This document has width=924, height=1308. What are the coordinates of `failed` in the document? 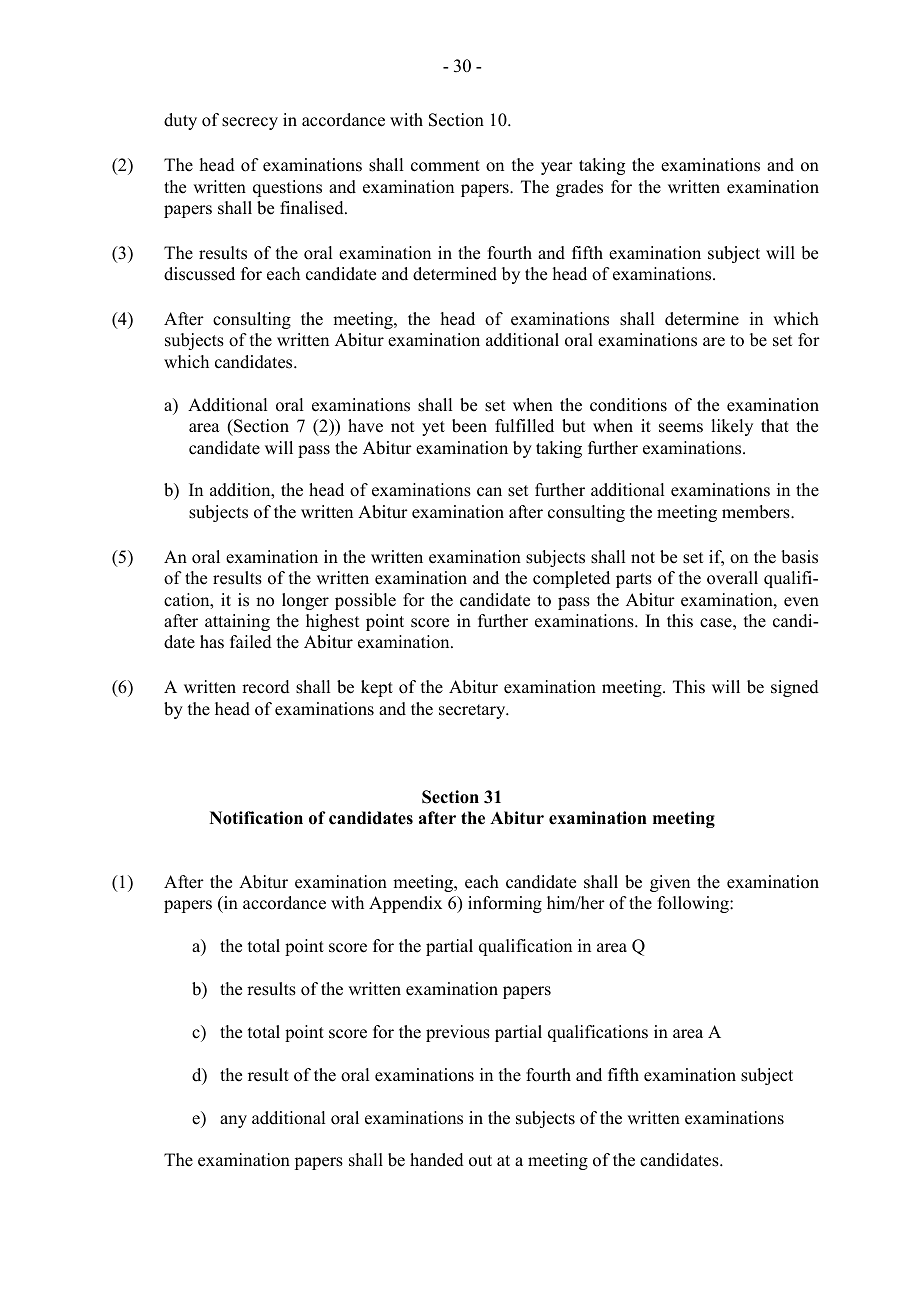 It's located at (251, 642).
